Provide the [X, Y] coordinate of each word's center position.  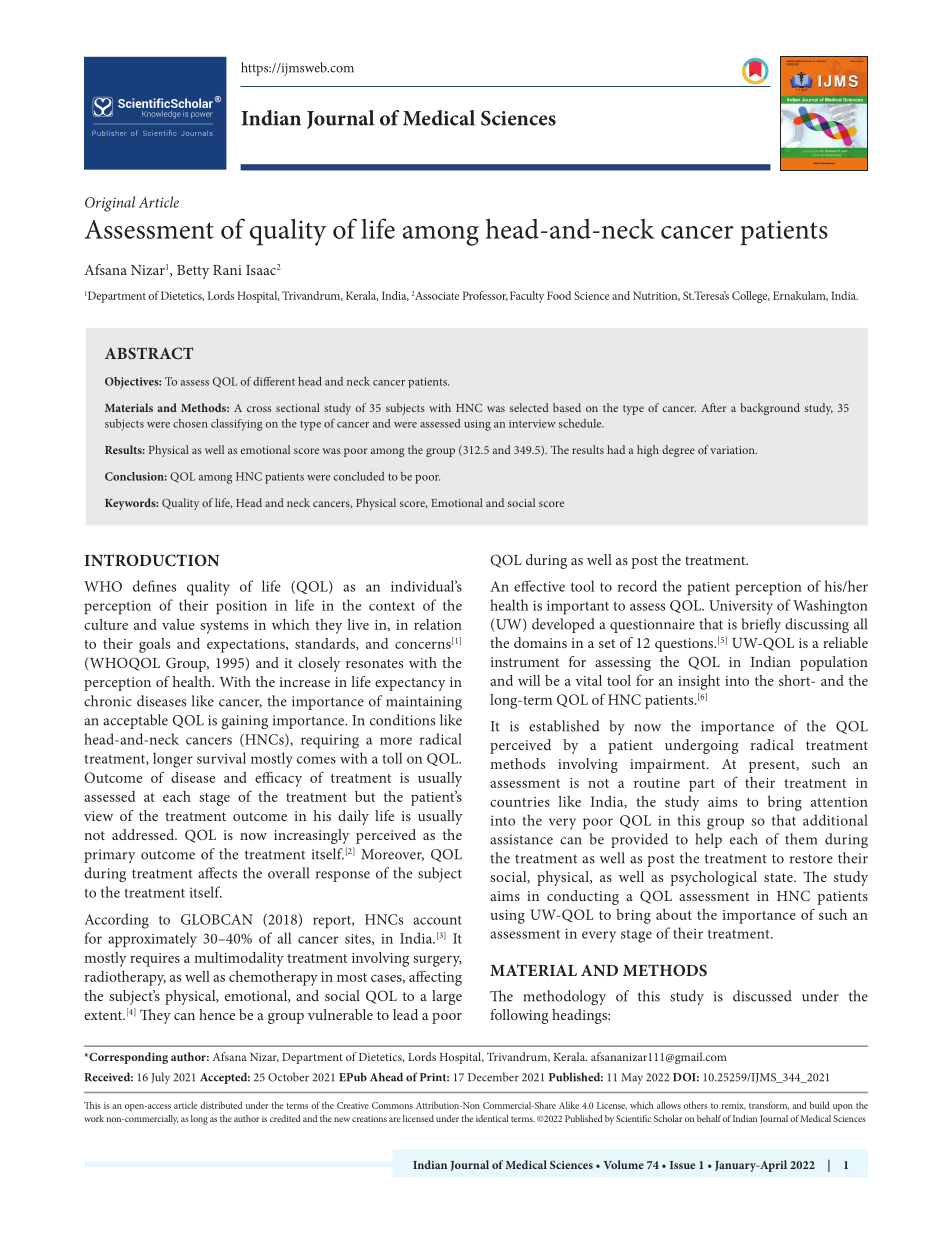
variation [733, 450]
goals [154, 645]
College [751, 297]
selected [529, 407]
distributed [221, 1105]
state [779, 877]
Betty [193, 272]
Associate [437, 295]
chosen [190, 423]
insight [699, 682]
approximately [152, 940]
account [437, 920]
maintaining [424, 703]
